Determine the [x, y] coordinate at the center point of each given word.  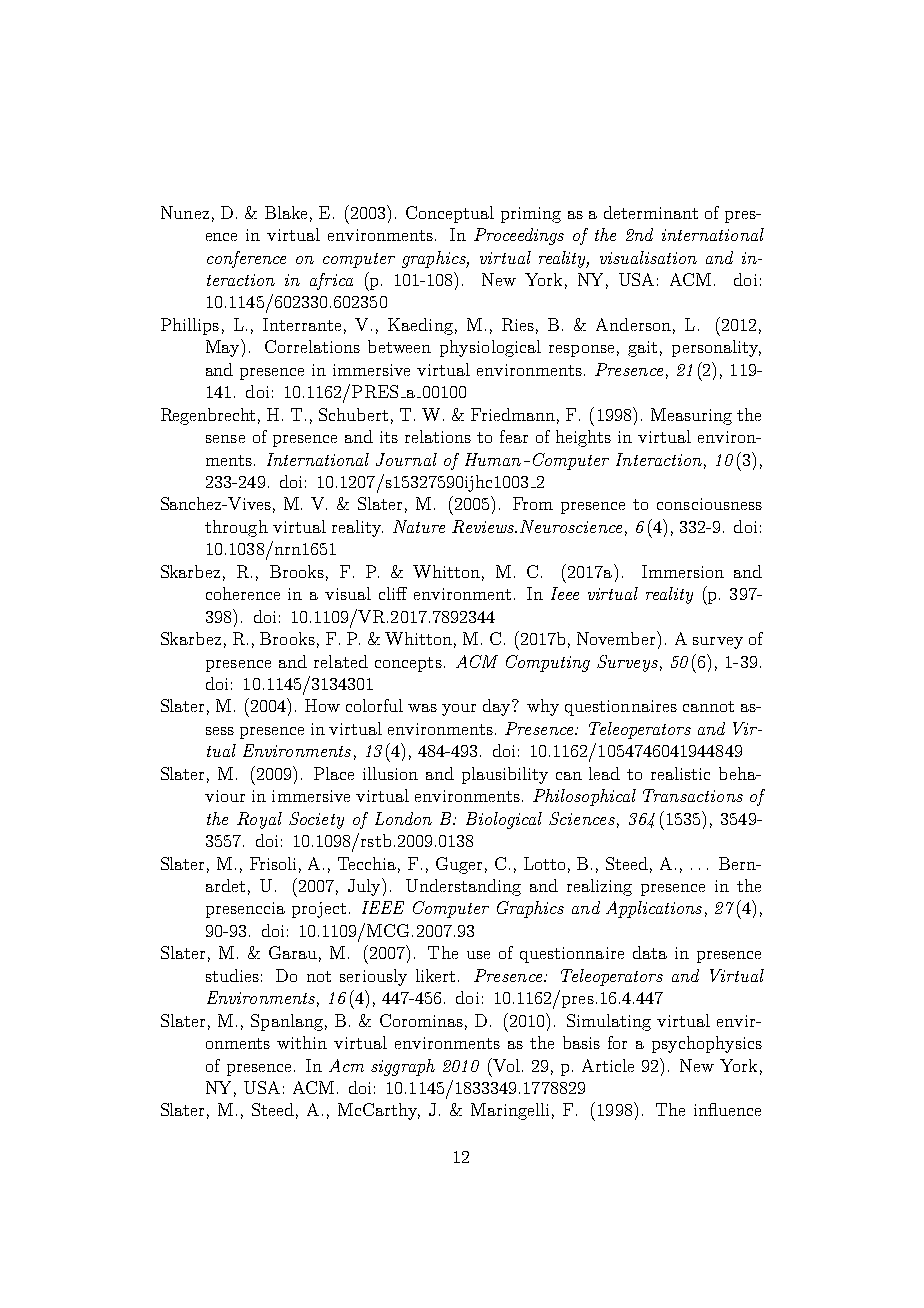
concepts [408, 664]
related [341, 661]
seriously [373, 977]
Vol [505, 1065]
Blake [286, 212]
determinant [651, 212]
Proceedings [519, 236]
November [617, 638]
